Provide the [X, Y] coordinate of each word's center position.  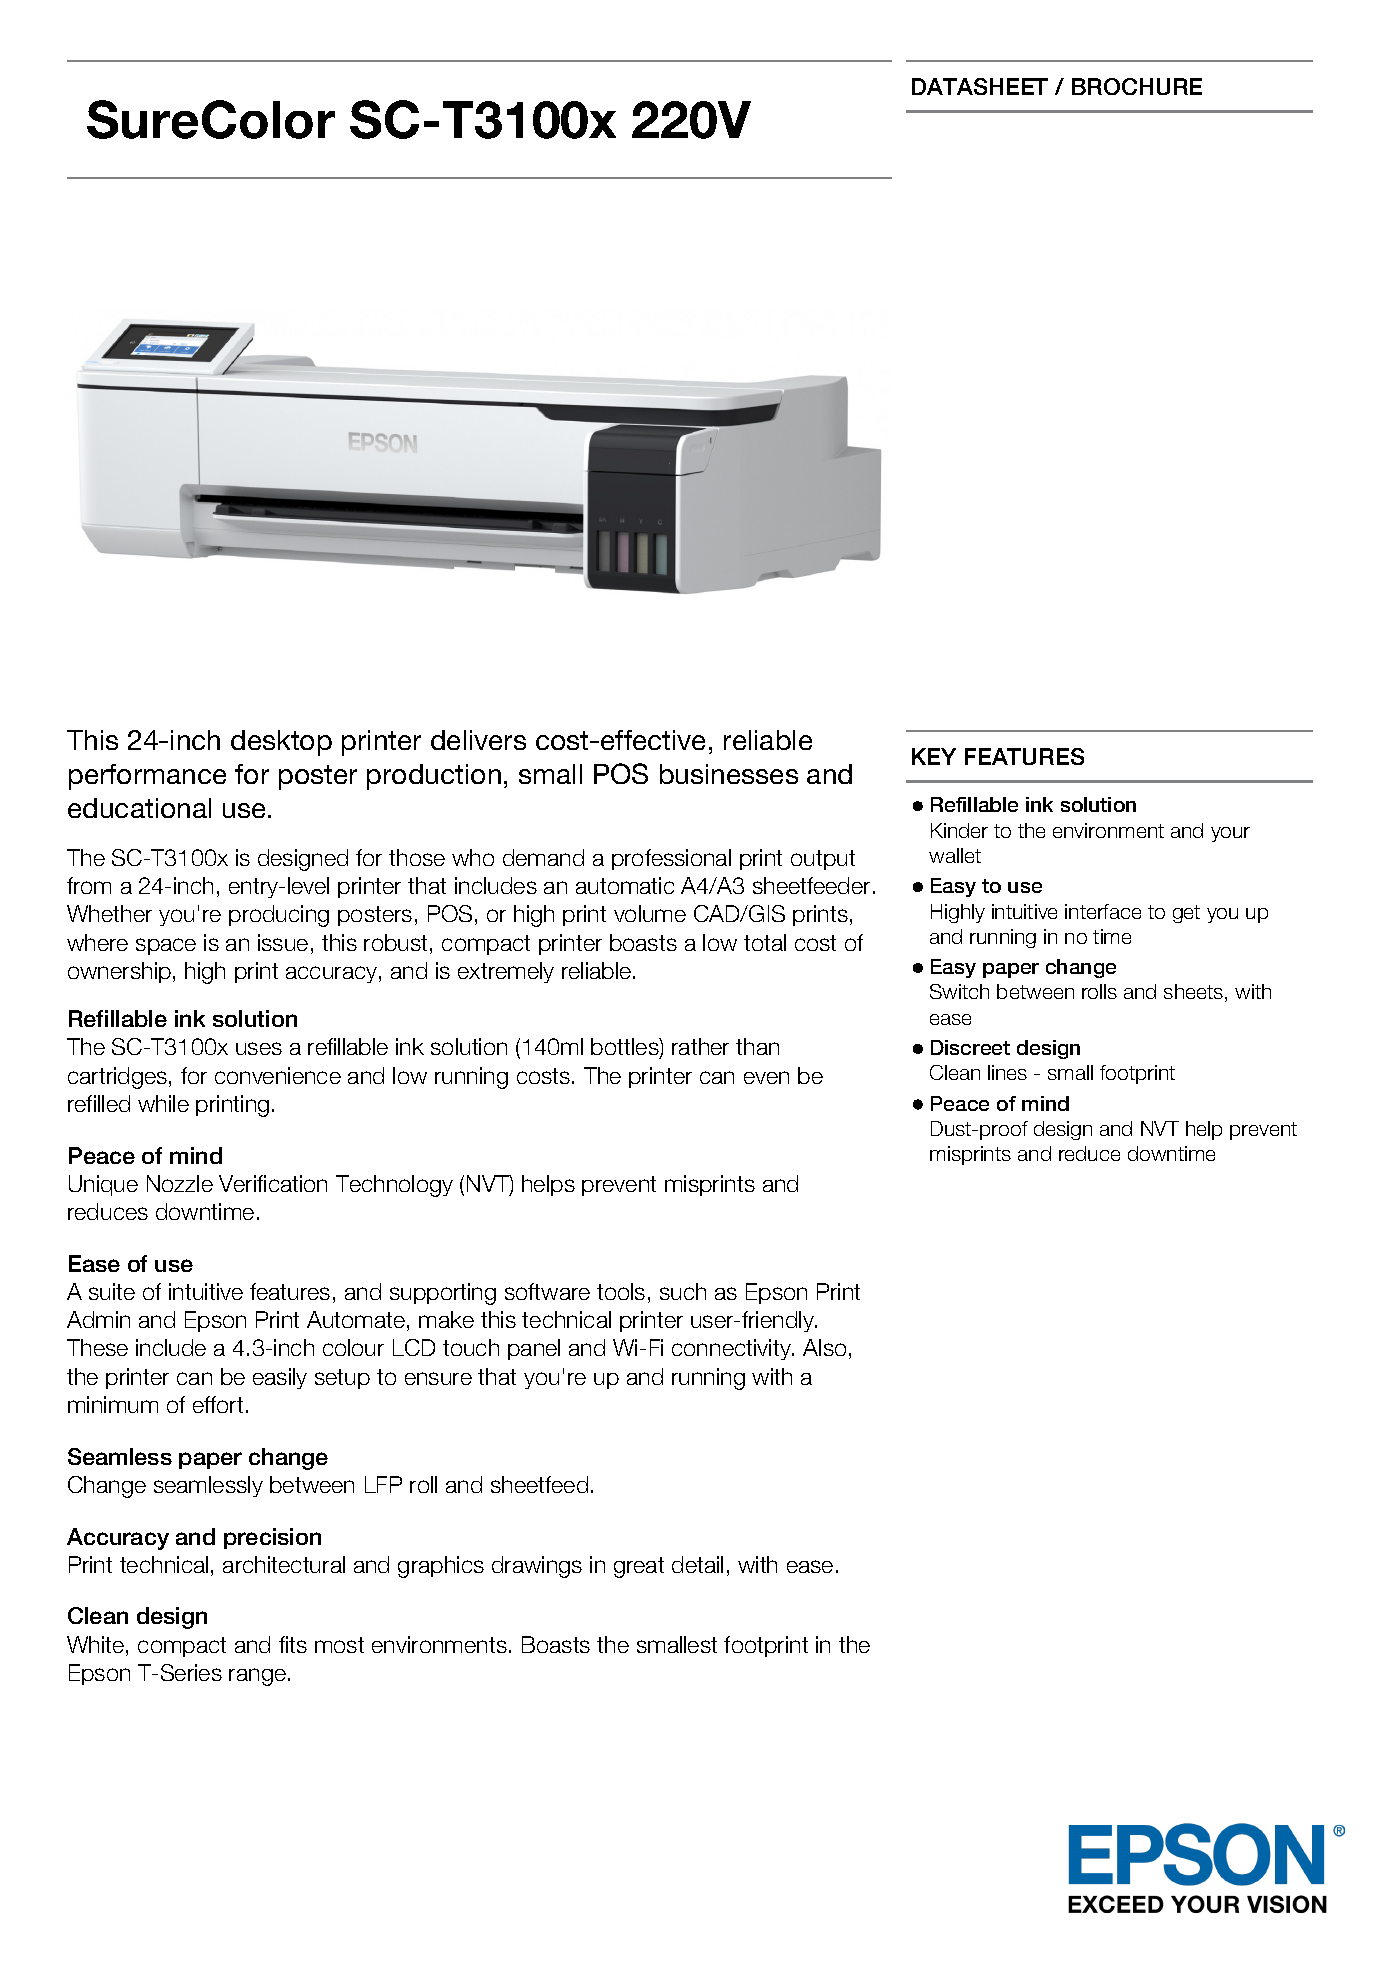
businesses [729, 774]
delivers [478, 740]
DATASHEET [980, 86]
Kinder [959, 830]
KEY [934, 756]
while [163, 1103]
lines [1007, 1072]
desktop [281, 743]
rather [700, 1046]
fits [293, 1644]
